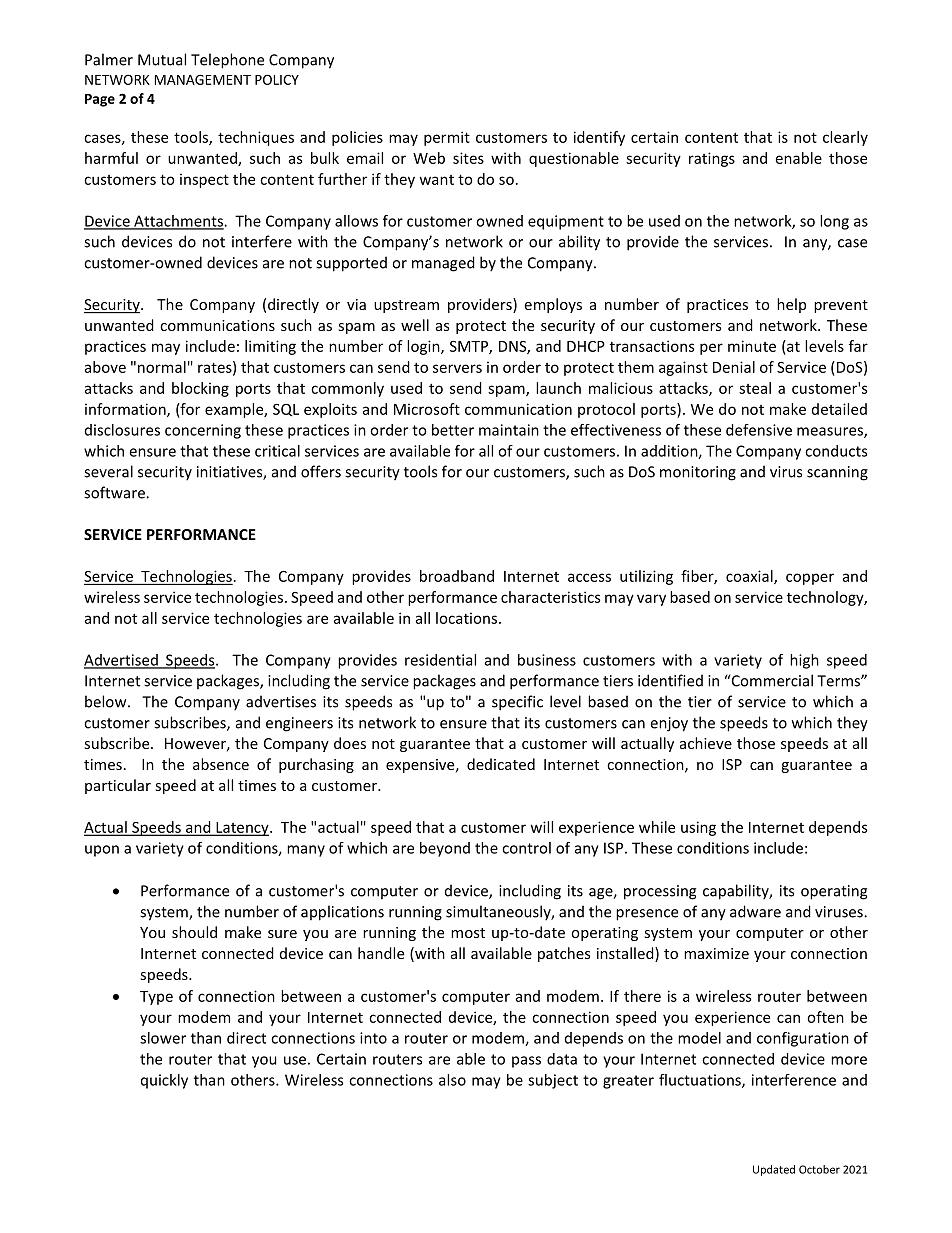 The width and height of the page is (952, 1233). What do you see at coordinates (221, 764) in the page?
I see `absence` at bounding box center [221, 764].
